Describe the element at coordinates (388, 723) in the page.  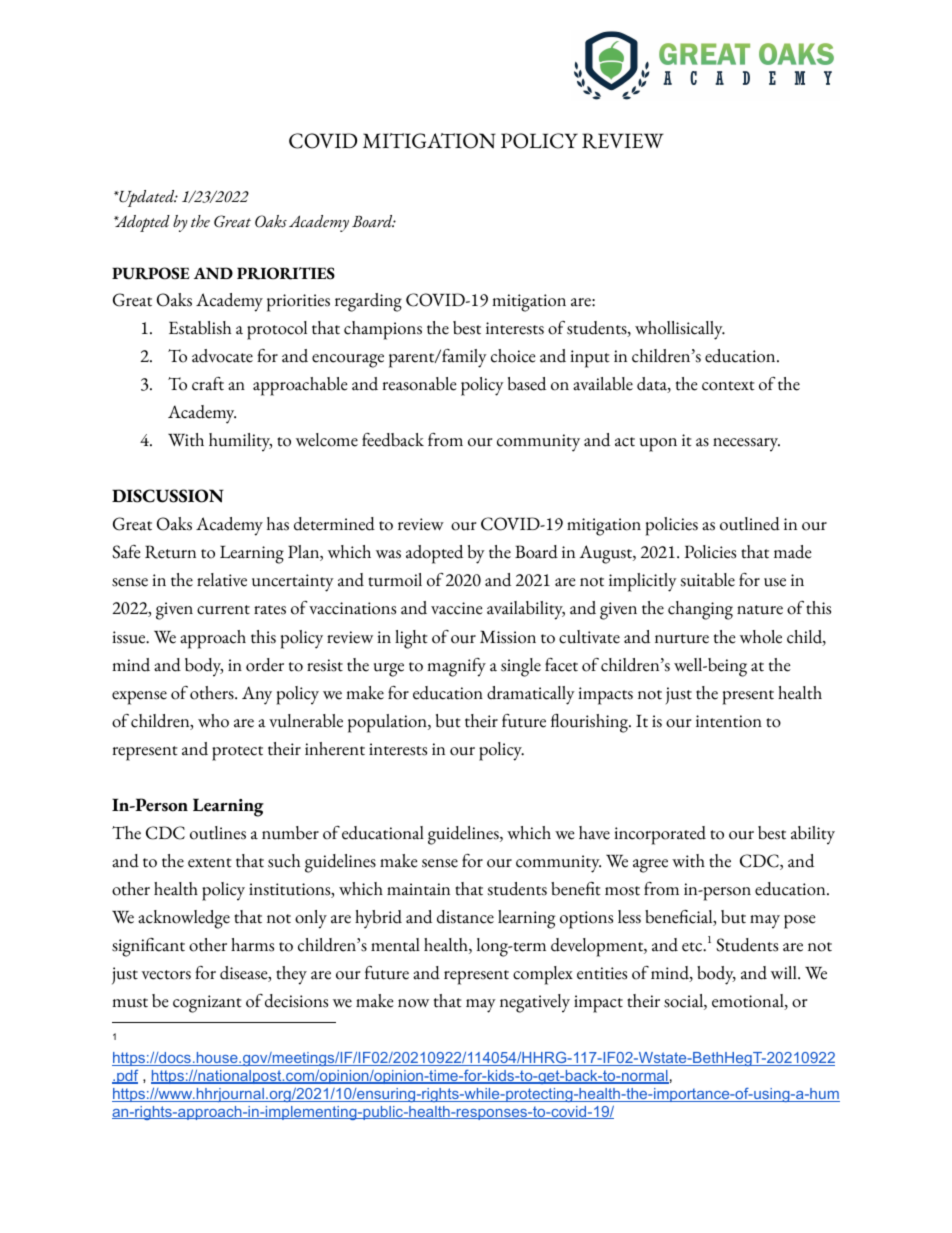
I see `population` at that location.
